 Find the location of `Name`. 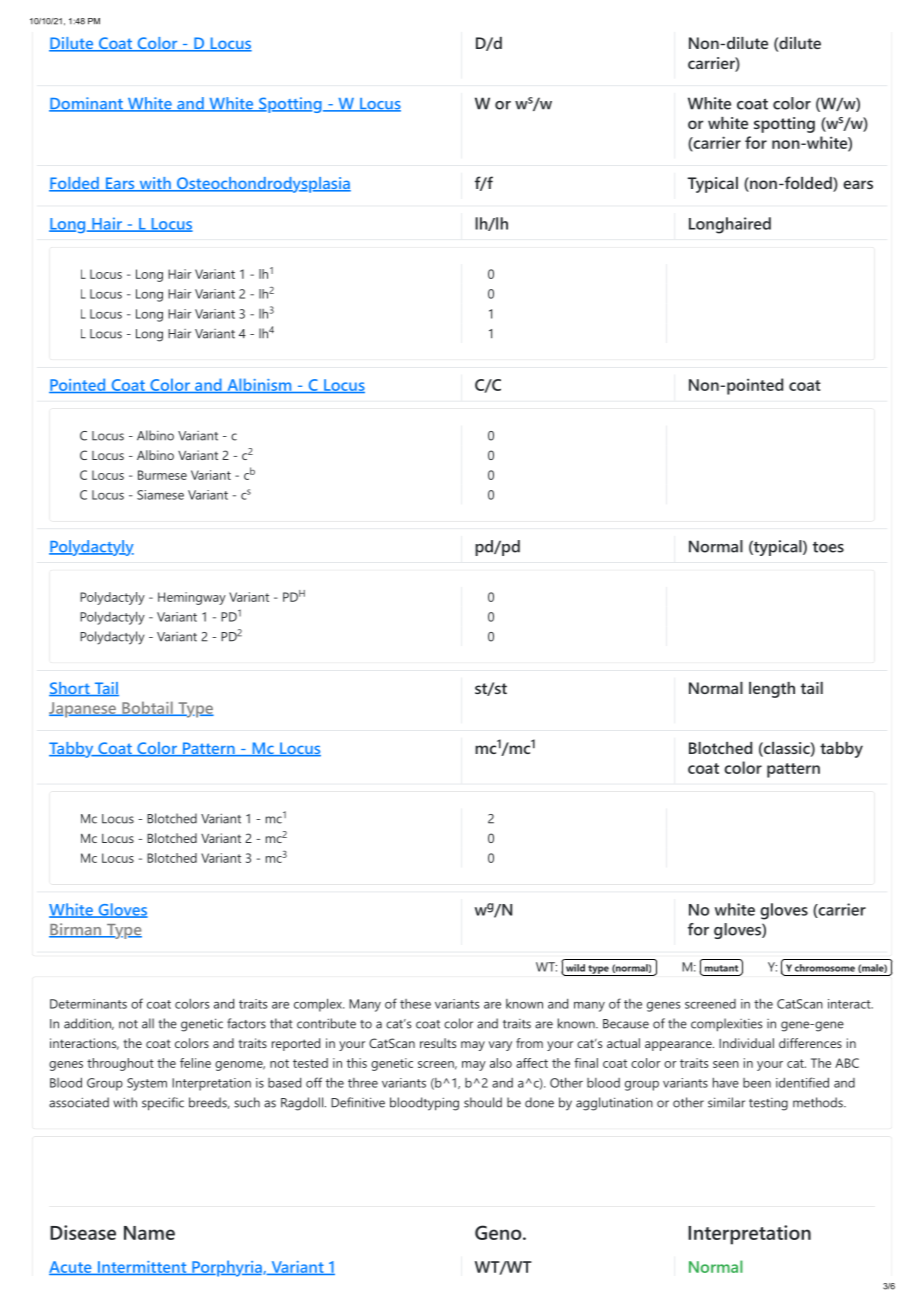

Name is located at coordinates (149, 1233).
